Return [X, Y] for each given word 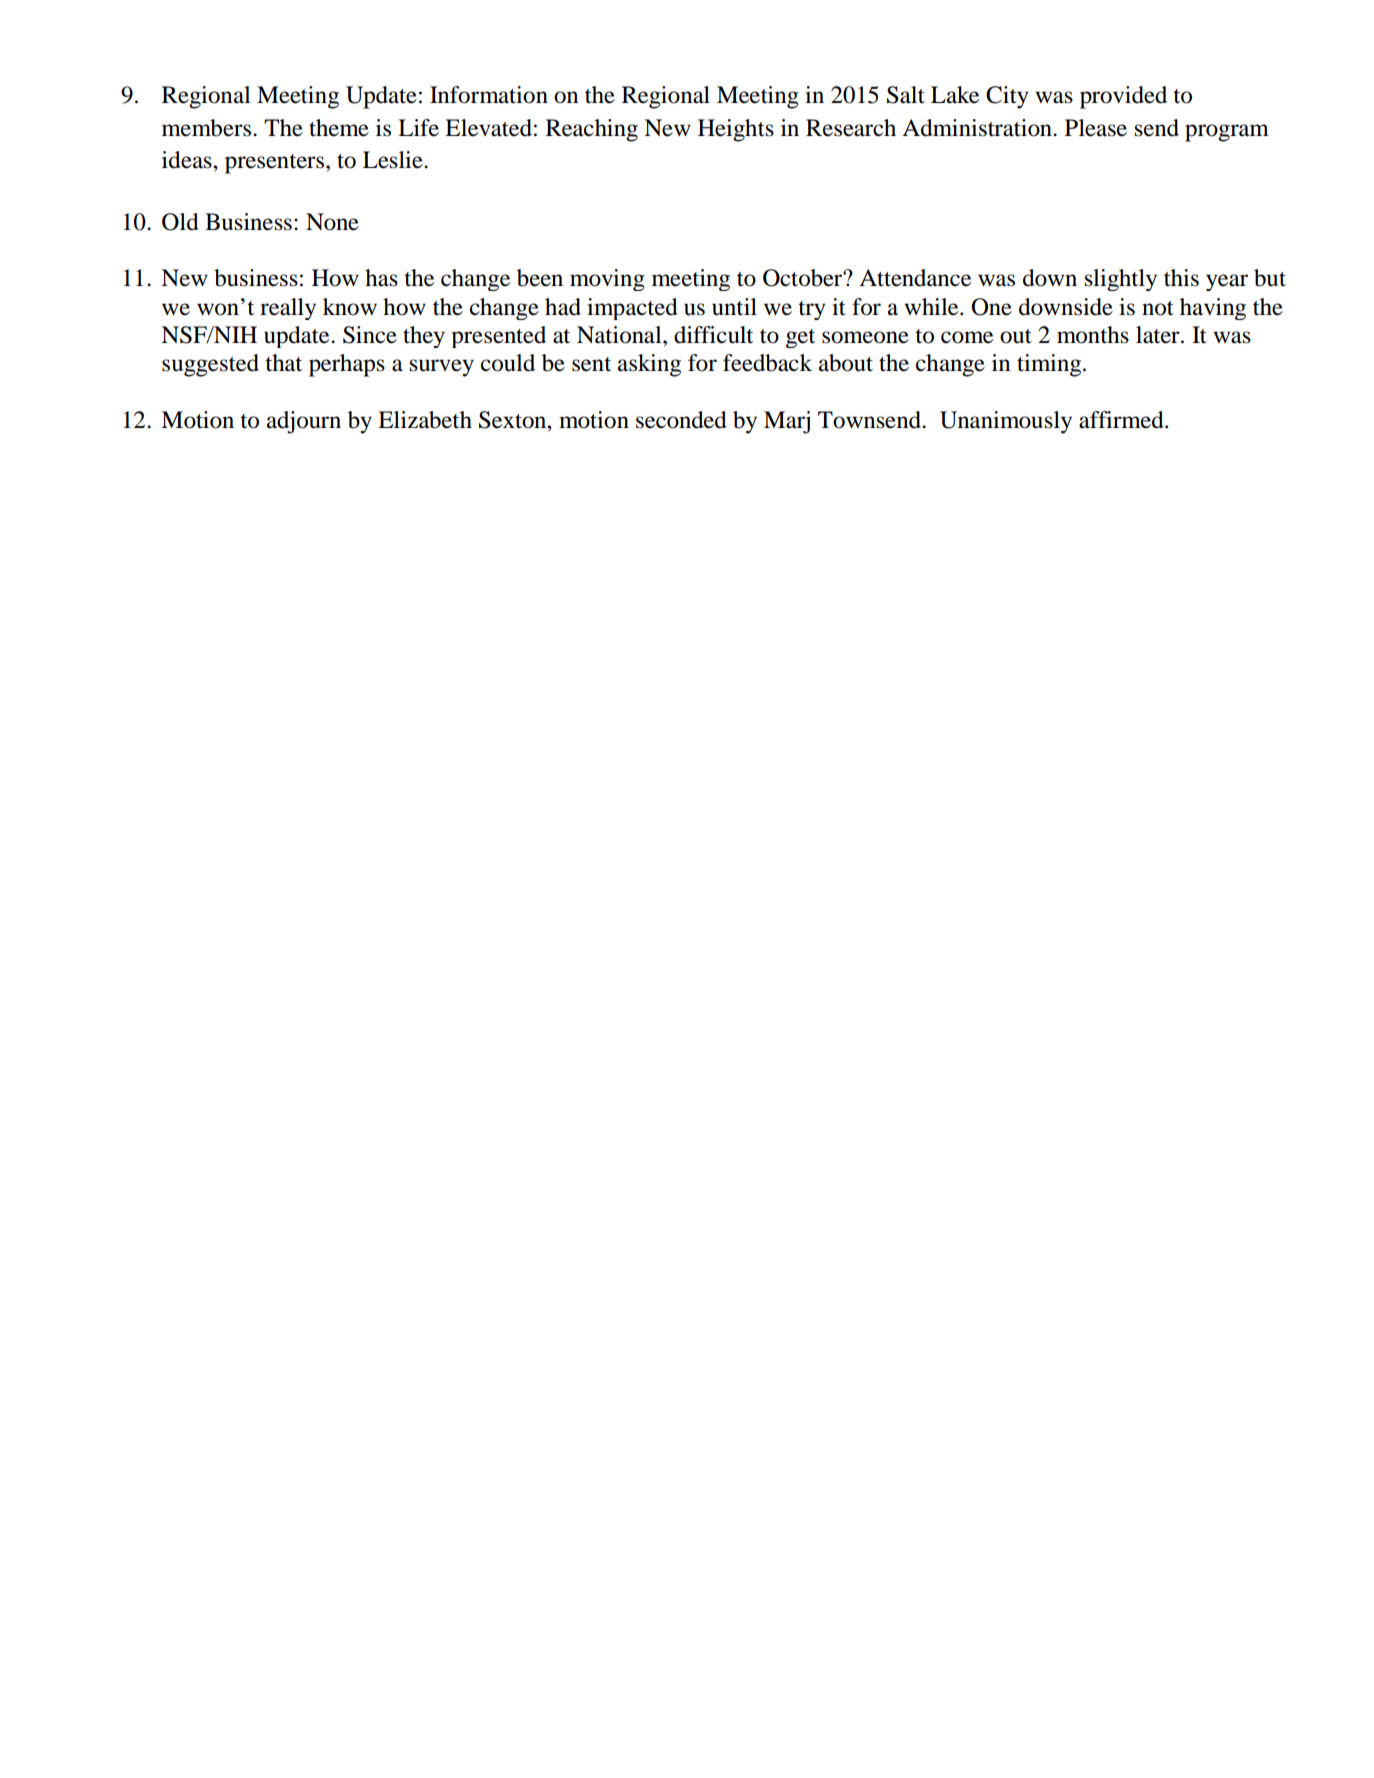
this [1181, 278]
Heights [736, 130]
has [381, 278]
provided [1123, 97]
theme [339, 128]
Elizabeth [425, 420]
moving [607, 280]
